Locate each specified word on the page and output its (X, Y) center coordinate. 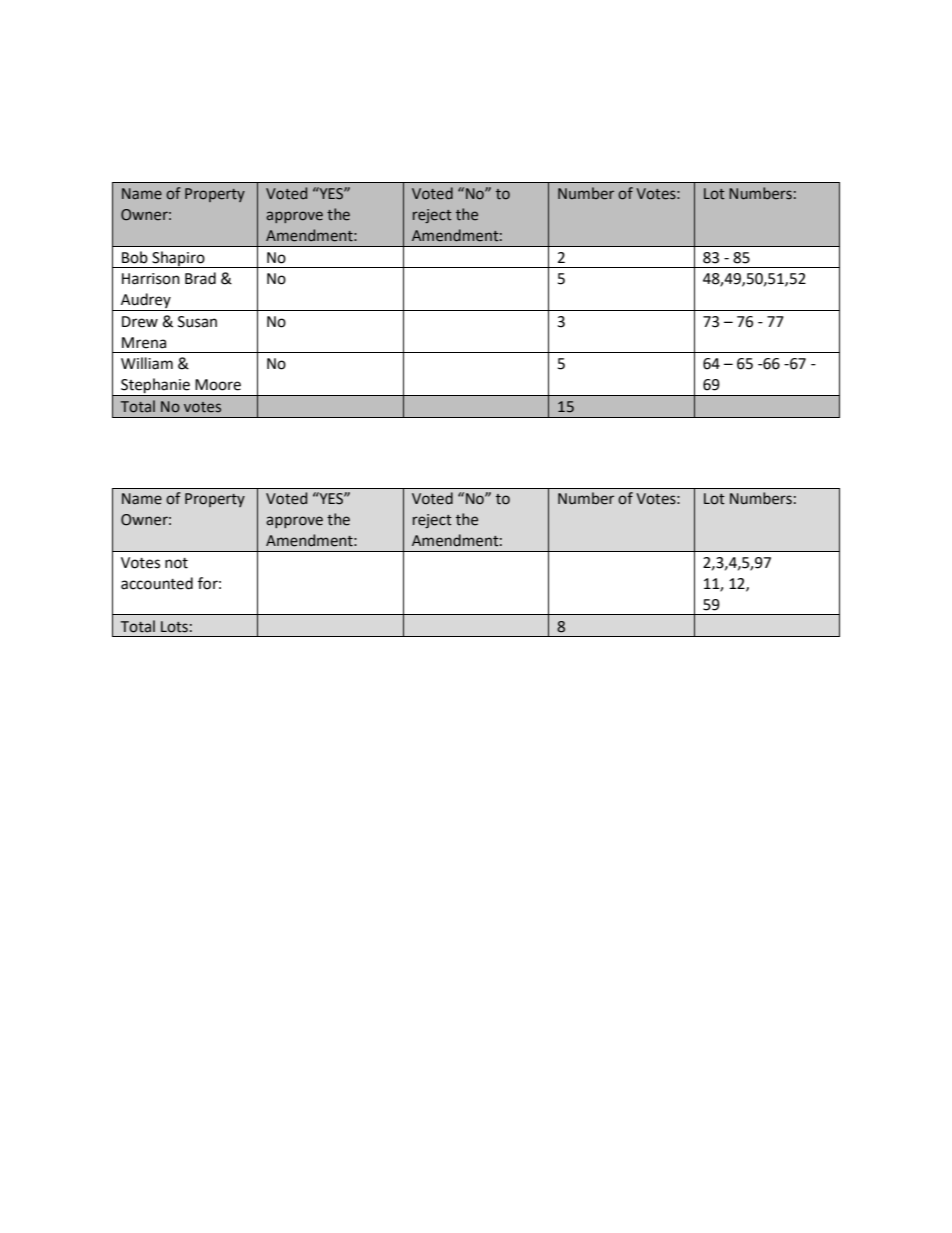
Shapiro (178, 259)
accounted (157, 583)
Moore (218, 385)
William (147, 363)
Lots (174, 627)
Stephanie (155, 387)
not (176, 563)
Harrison (151, 279)
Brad (200, 278)
